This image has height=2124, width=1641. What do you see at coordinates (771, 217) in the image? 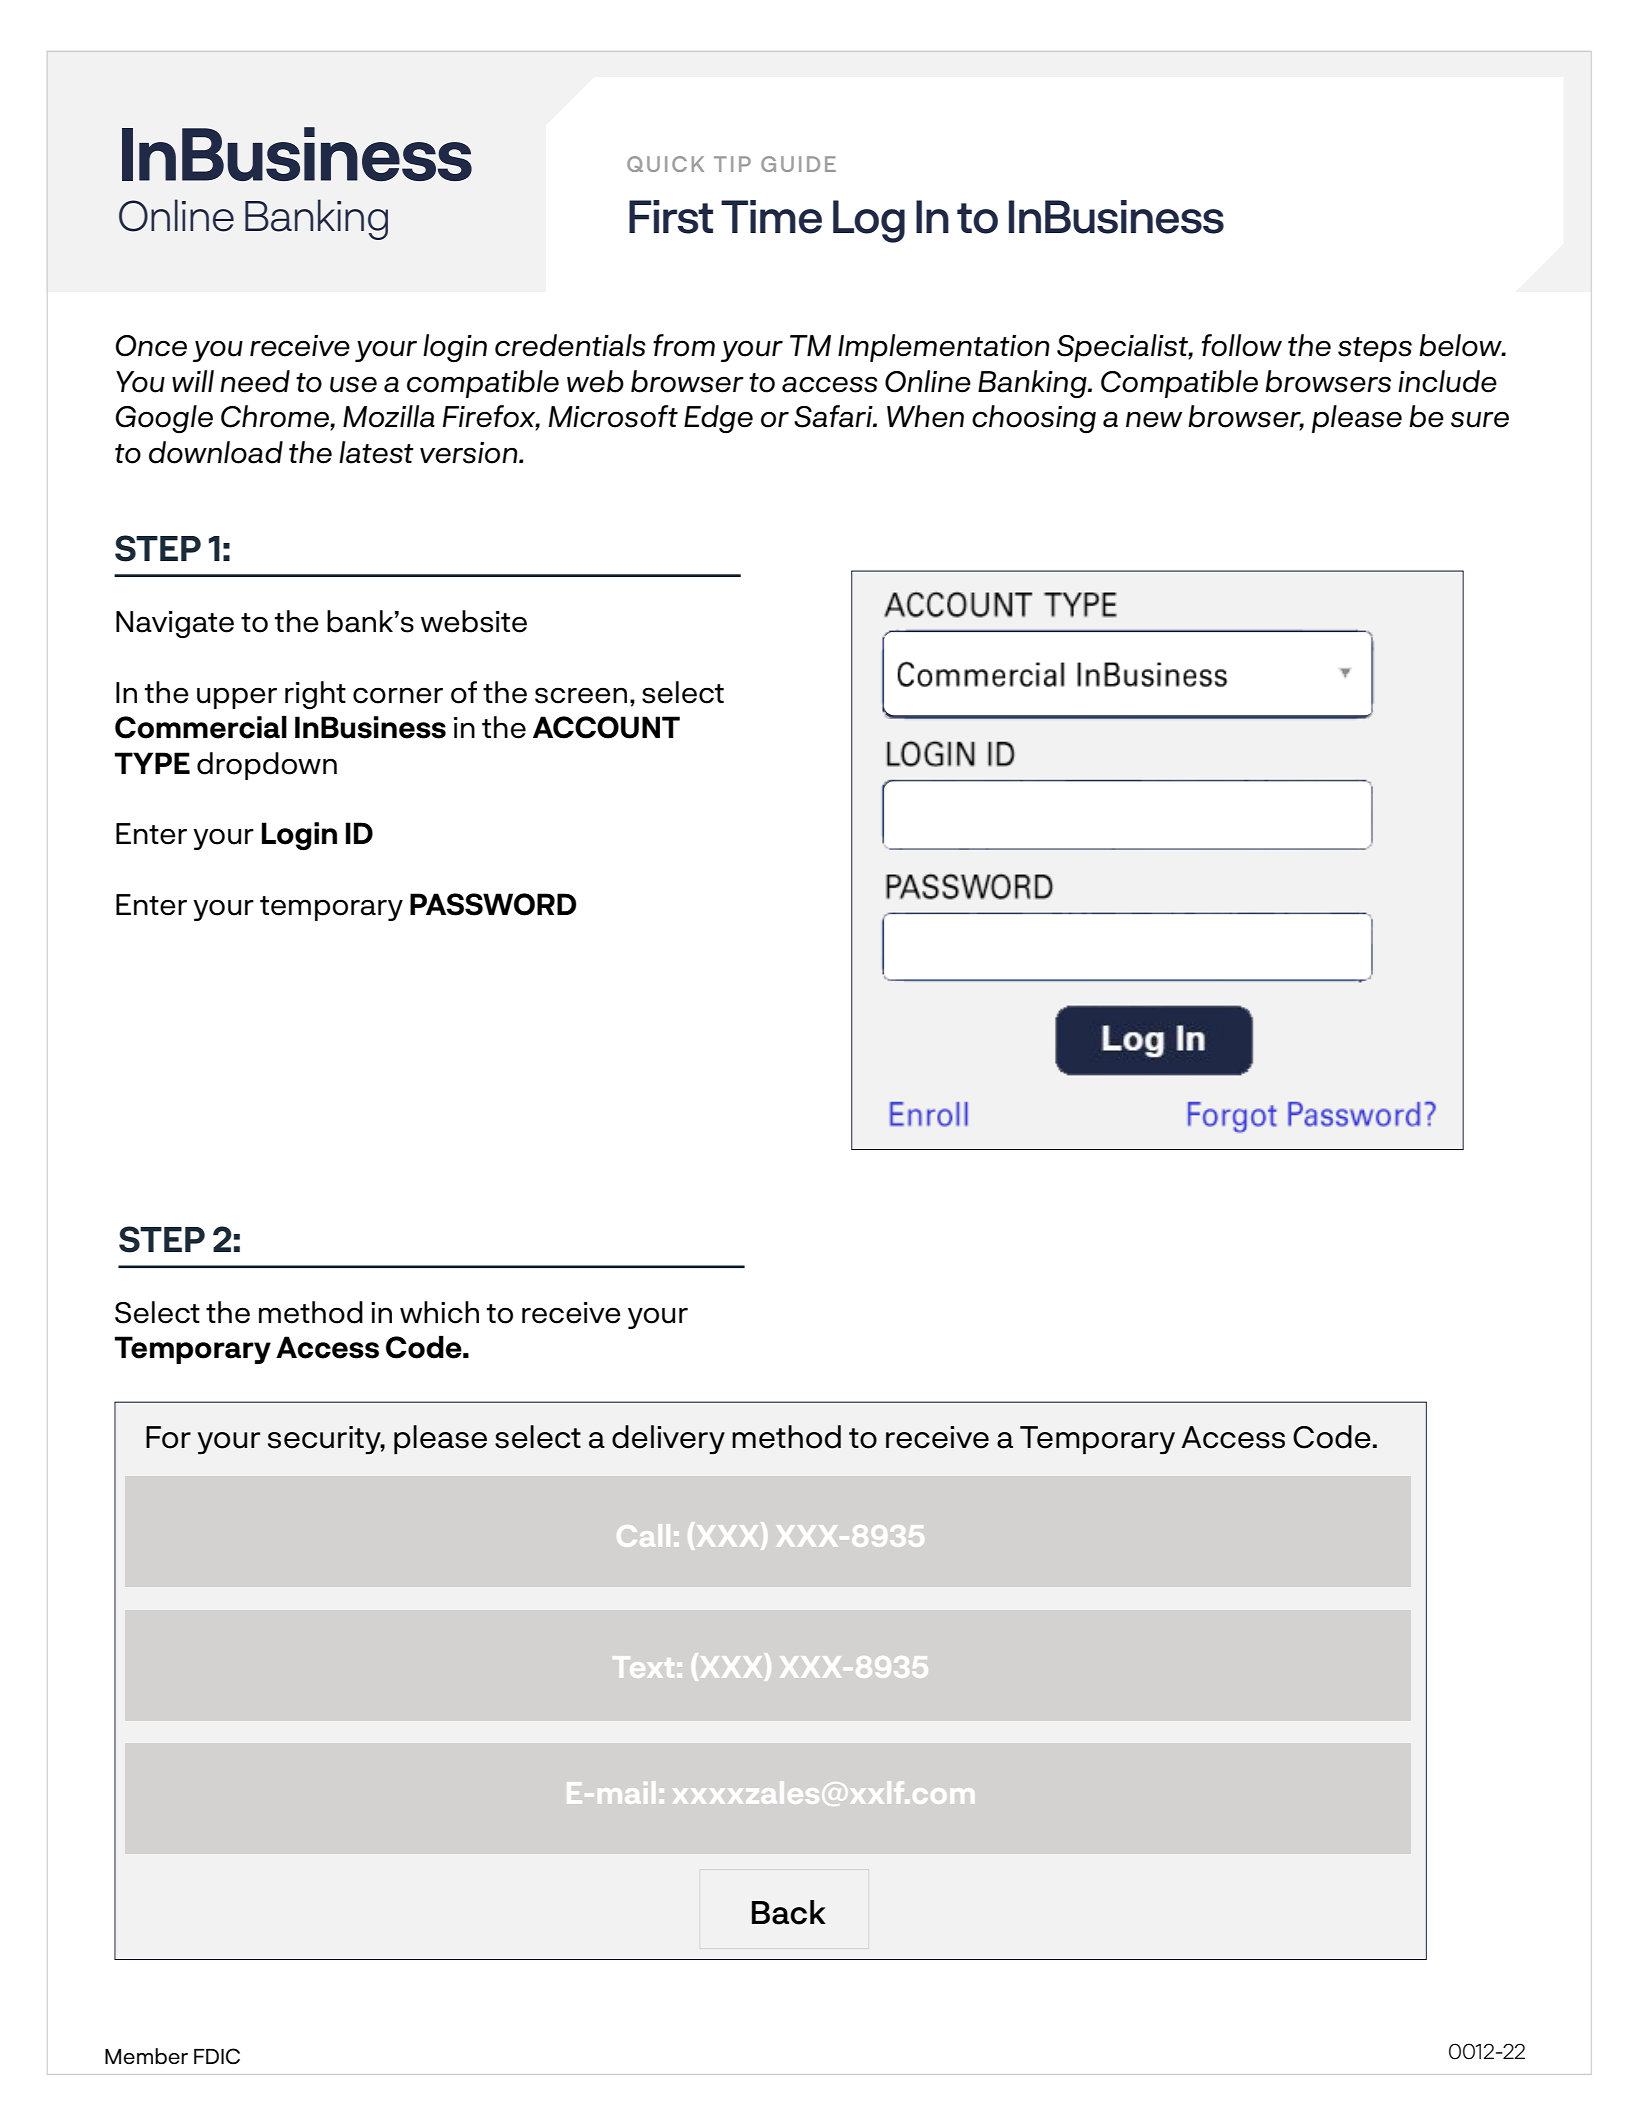
I see `Time` at bounding box center [771, 217].
